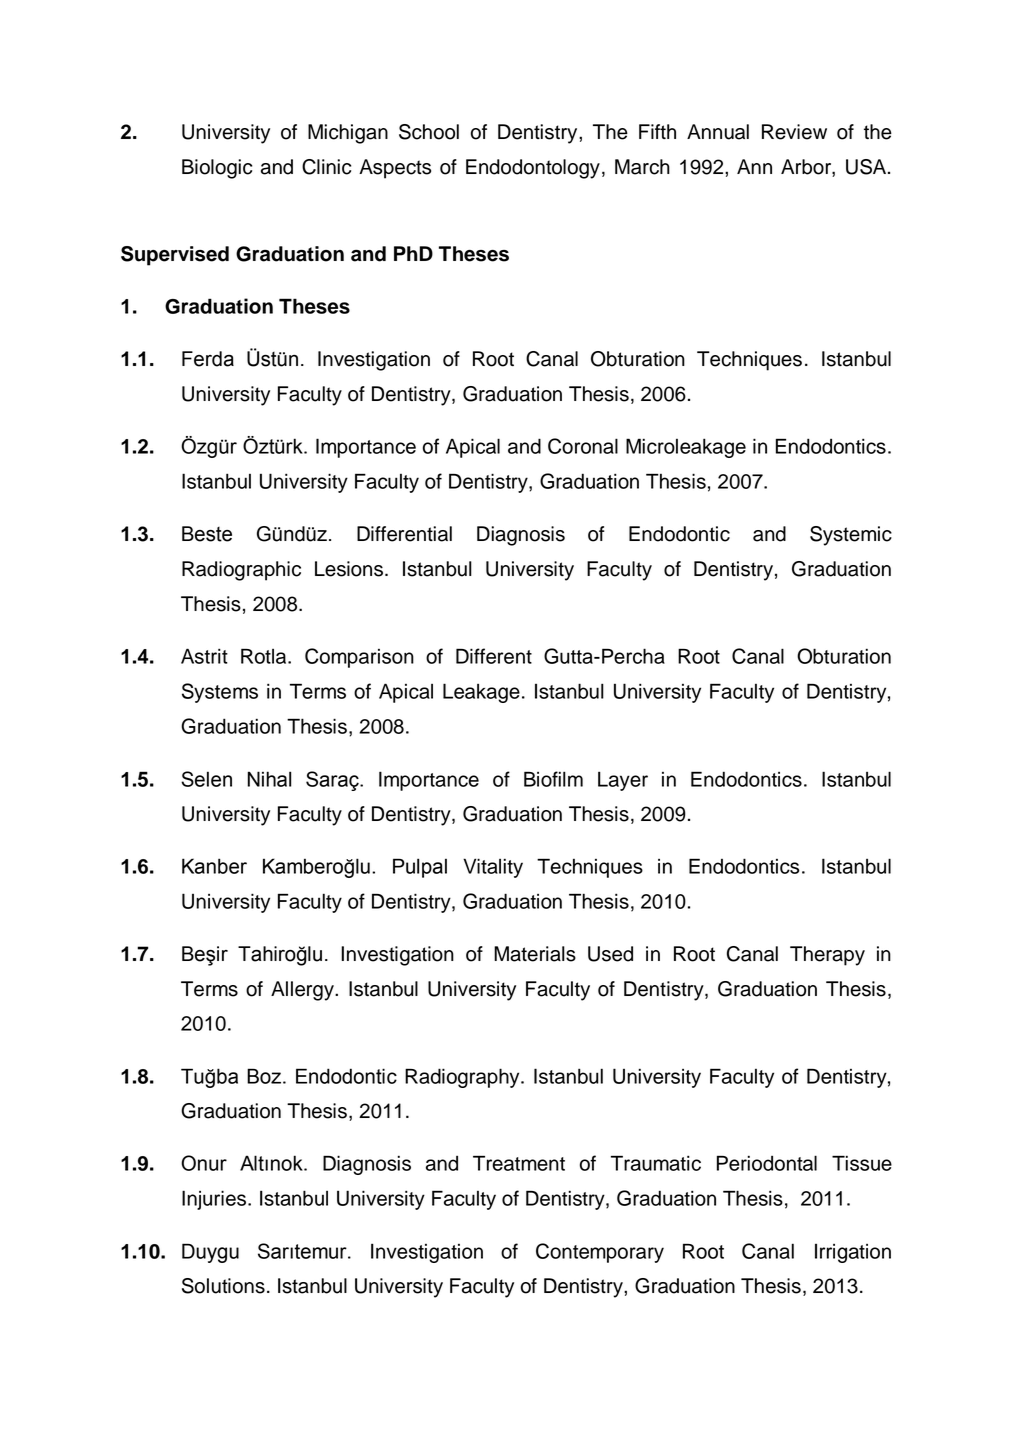 This screenshot has width=1012, height=1431. What do you see at coordinates (851, 536) in the screenshot?
I see `Systemic` at bounding box center [851, 536].
